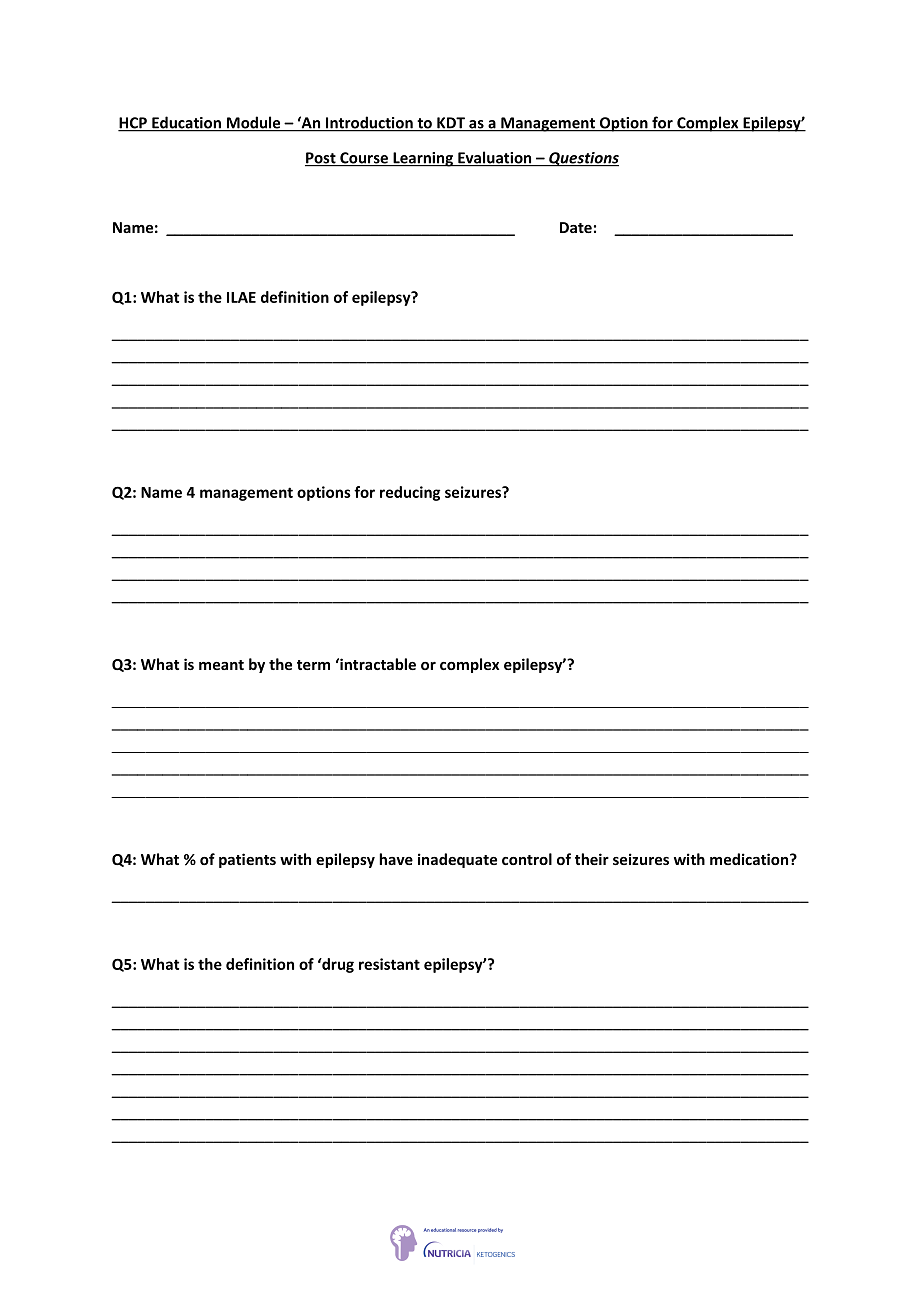 The height and width of the page is (1308, 924). Describe the element at coordinates (313, 665) in the page. I see `term` at that location.
